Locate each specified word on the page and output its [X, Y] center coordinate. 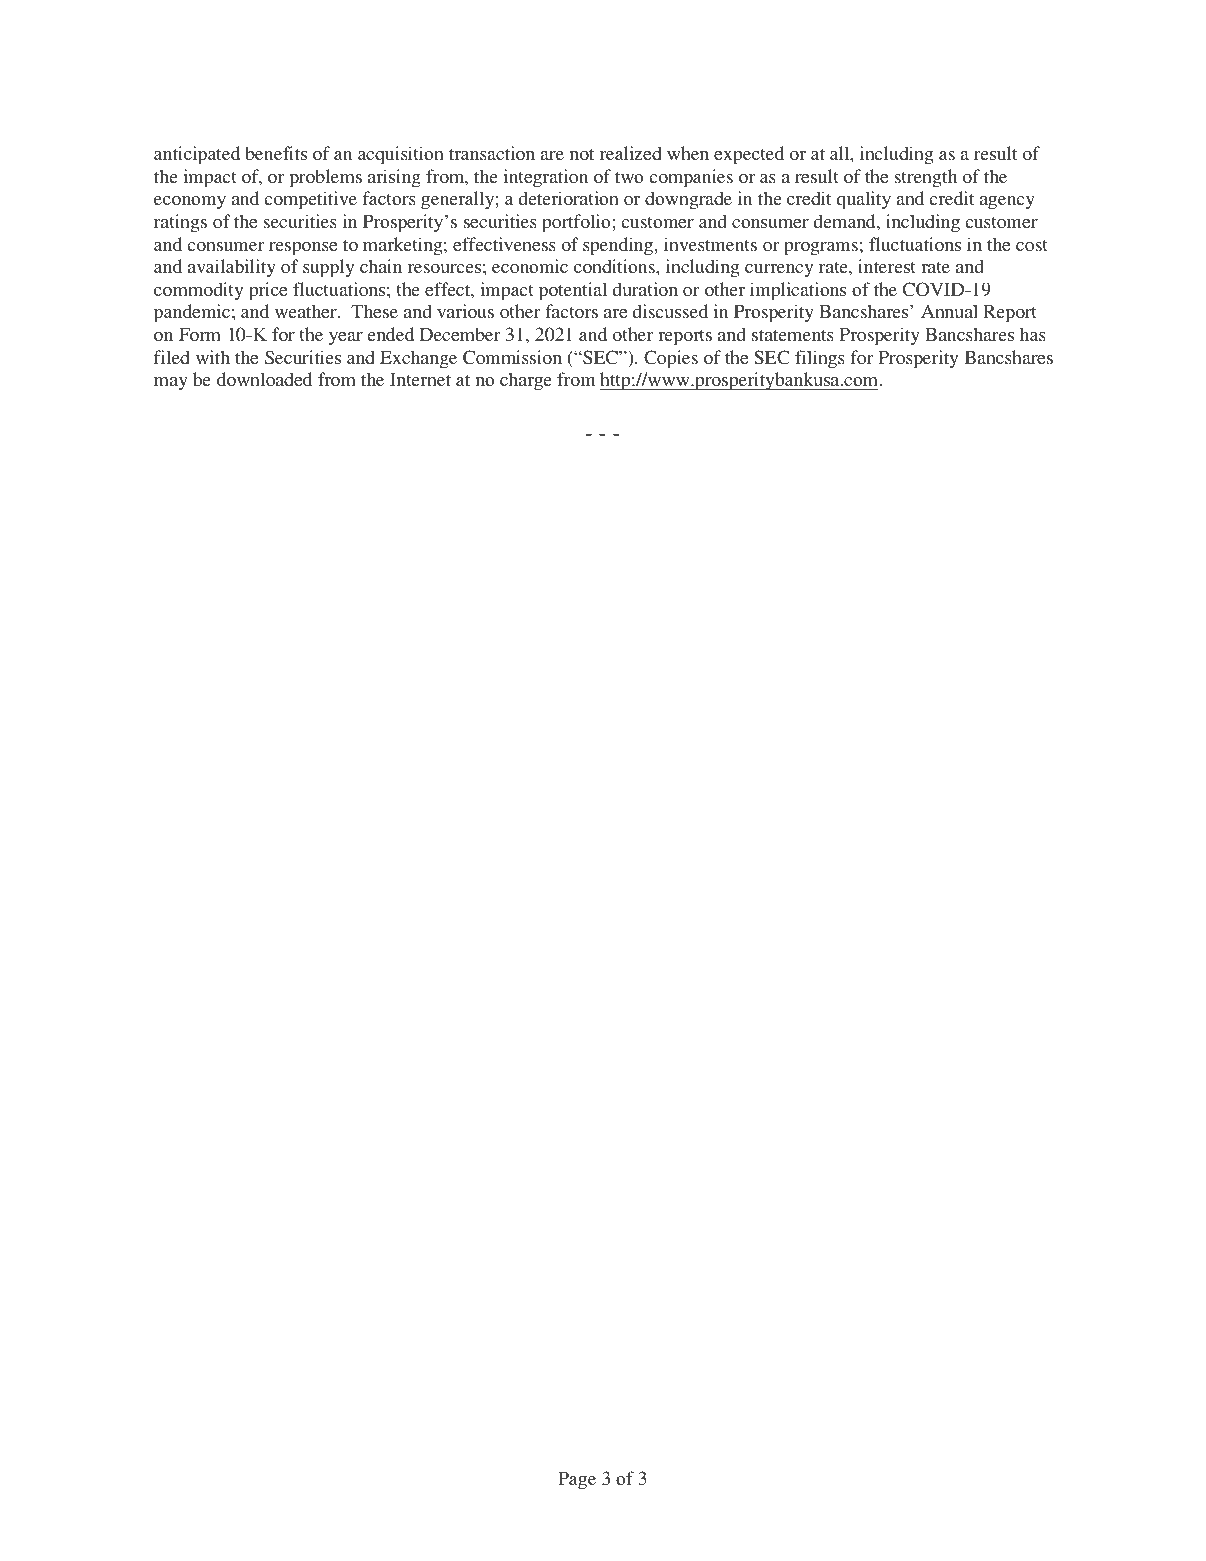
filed [172, 357]
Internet [420, 379]
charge [526, 381]
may [171, 384]
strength [925, 178]
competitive [310, 200]
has [1033, 334]
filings [820, 359]
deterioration [569, 198]
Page [577, 1481]
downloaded [264, 379]
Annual [949, 311]
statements [793, 335]
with [213, 357]
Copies [671, 359]
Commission [512, 357]
